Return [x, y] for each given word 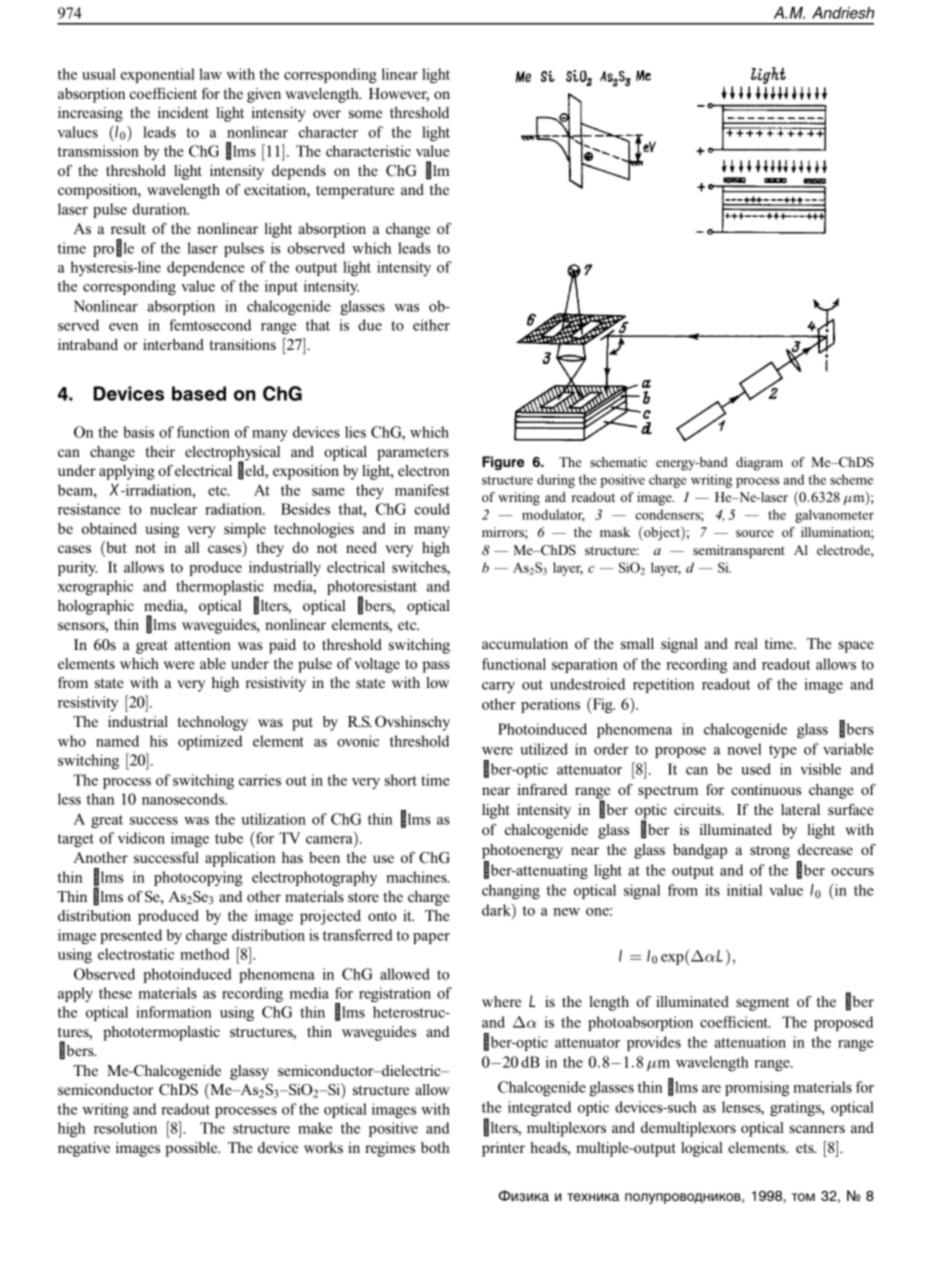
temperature [355, 192]
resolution [125, 1128]
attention [203, 644]
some [365, 114]
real [746, 643]
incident [183, 112]
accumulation [525, 643]
